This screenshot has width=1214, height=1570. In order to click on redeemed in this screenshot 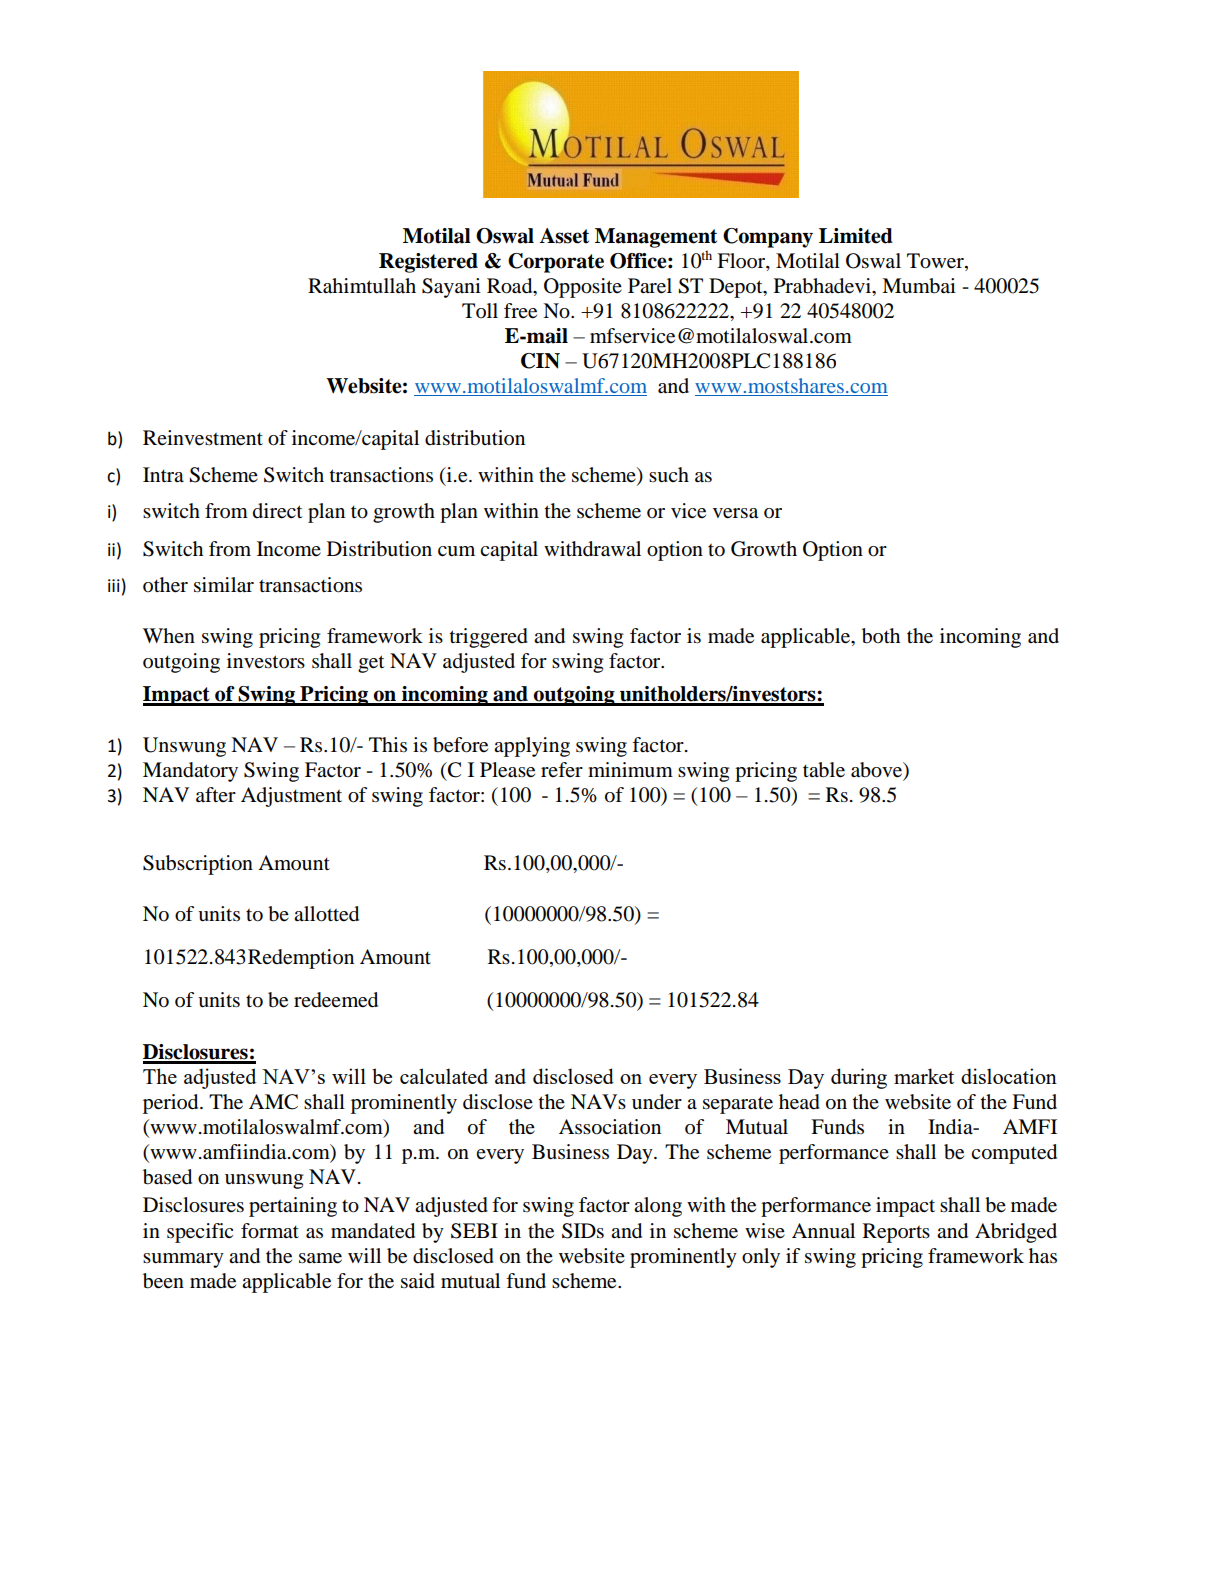, I will do `click(336, 1000)`.
